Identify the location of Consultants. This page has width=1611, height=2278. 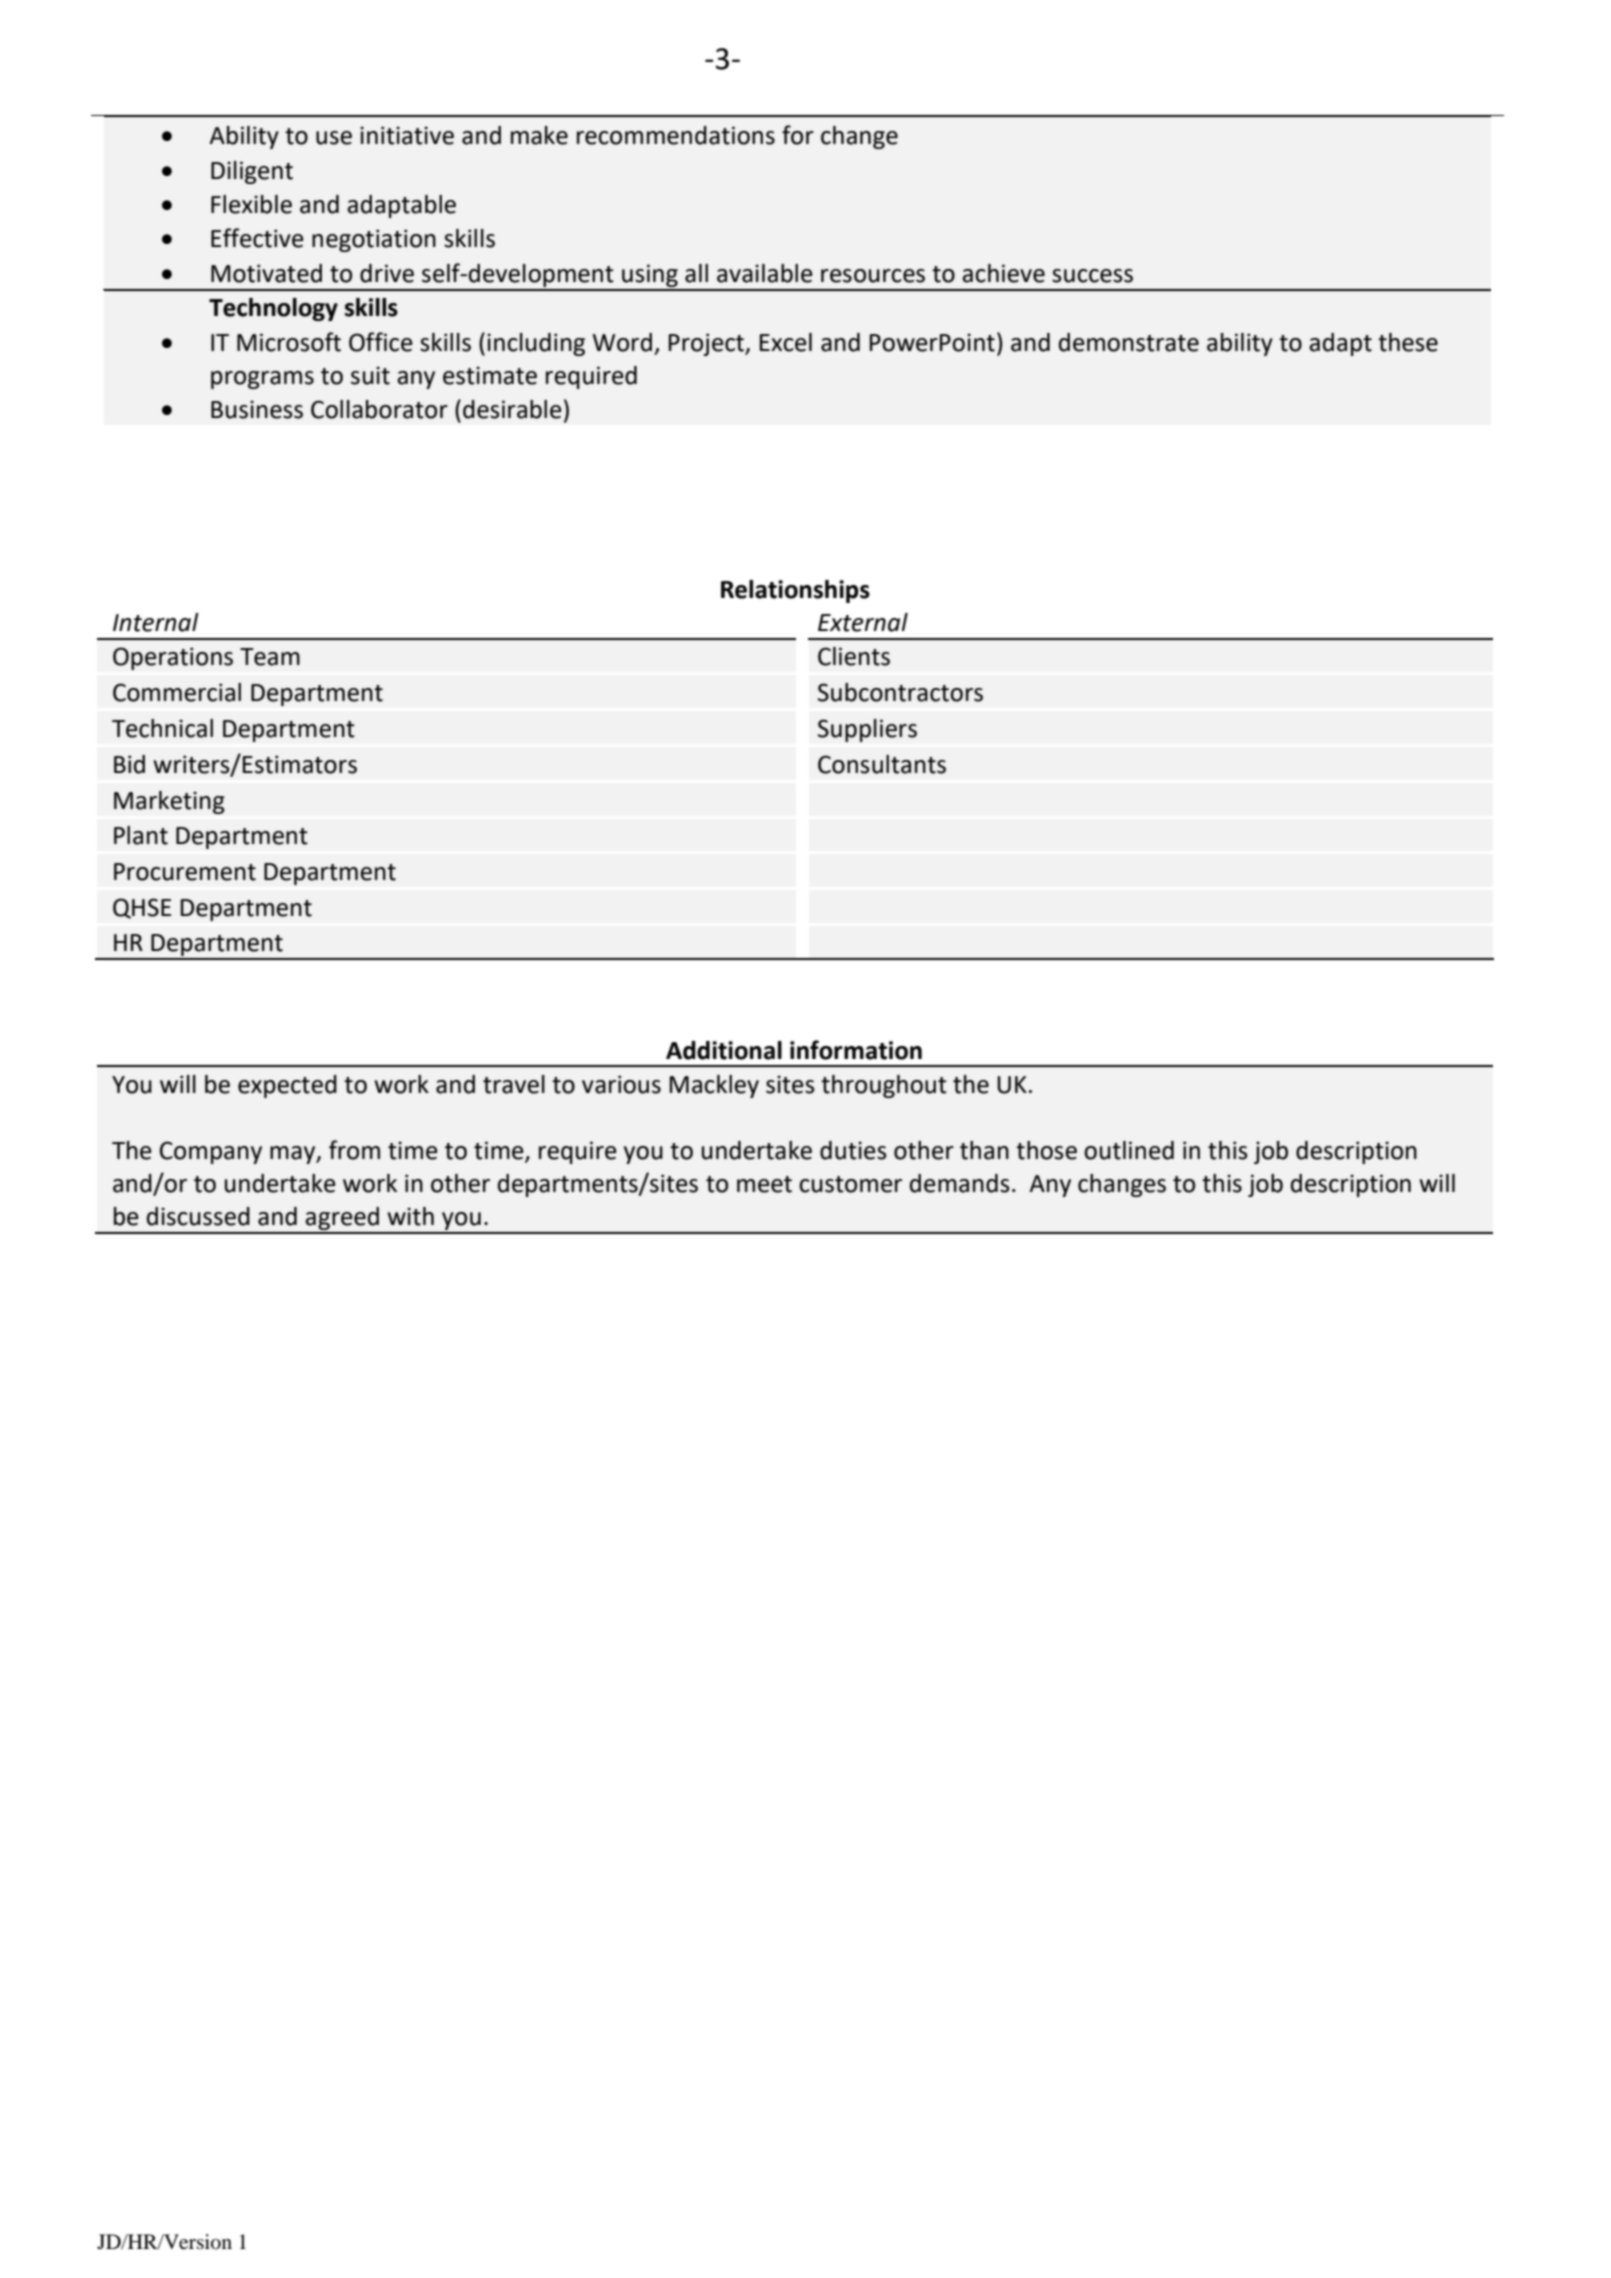
(882, 764).
